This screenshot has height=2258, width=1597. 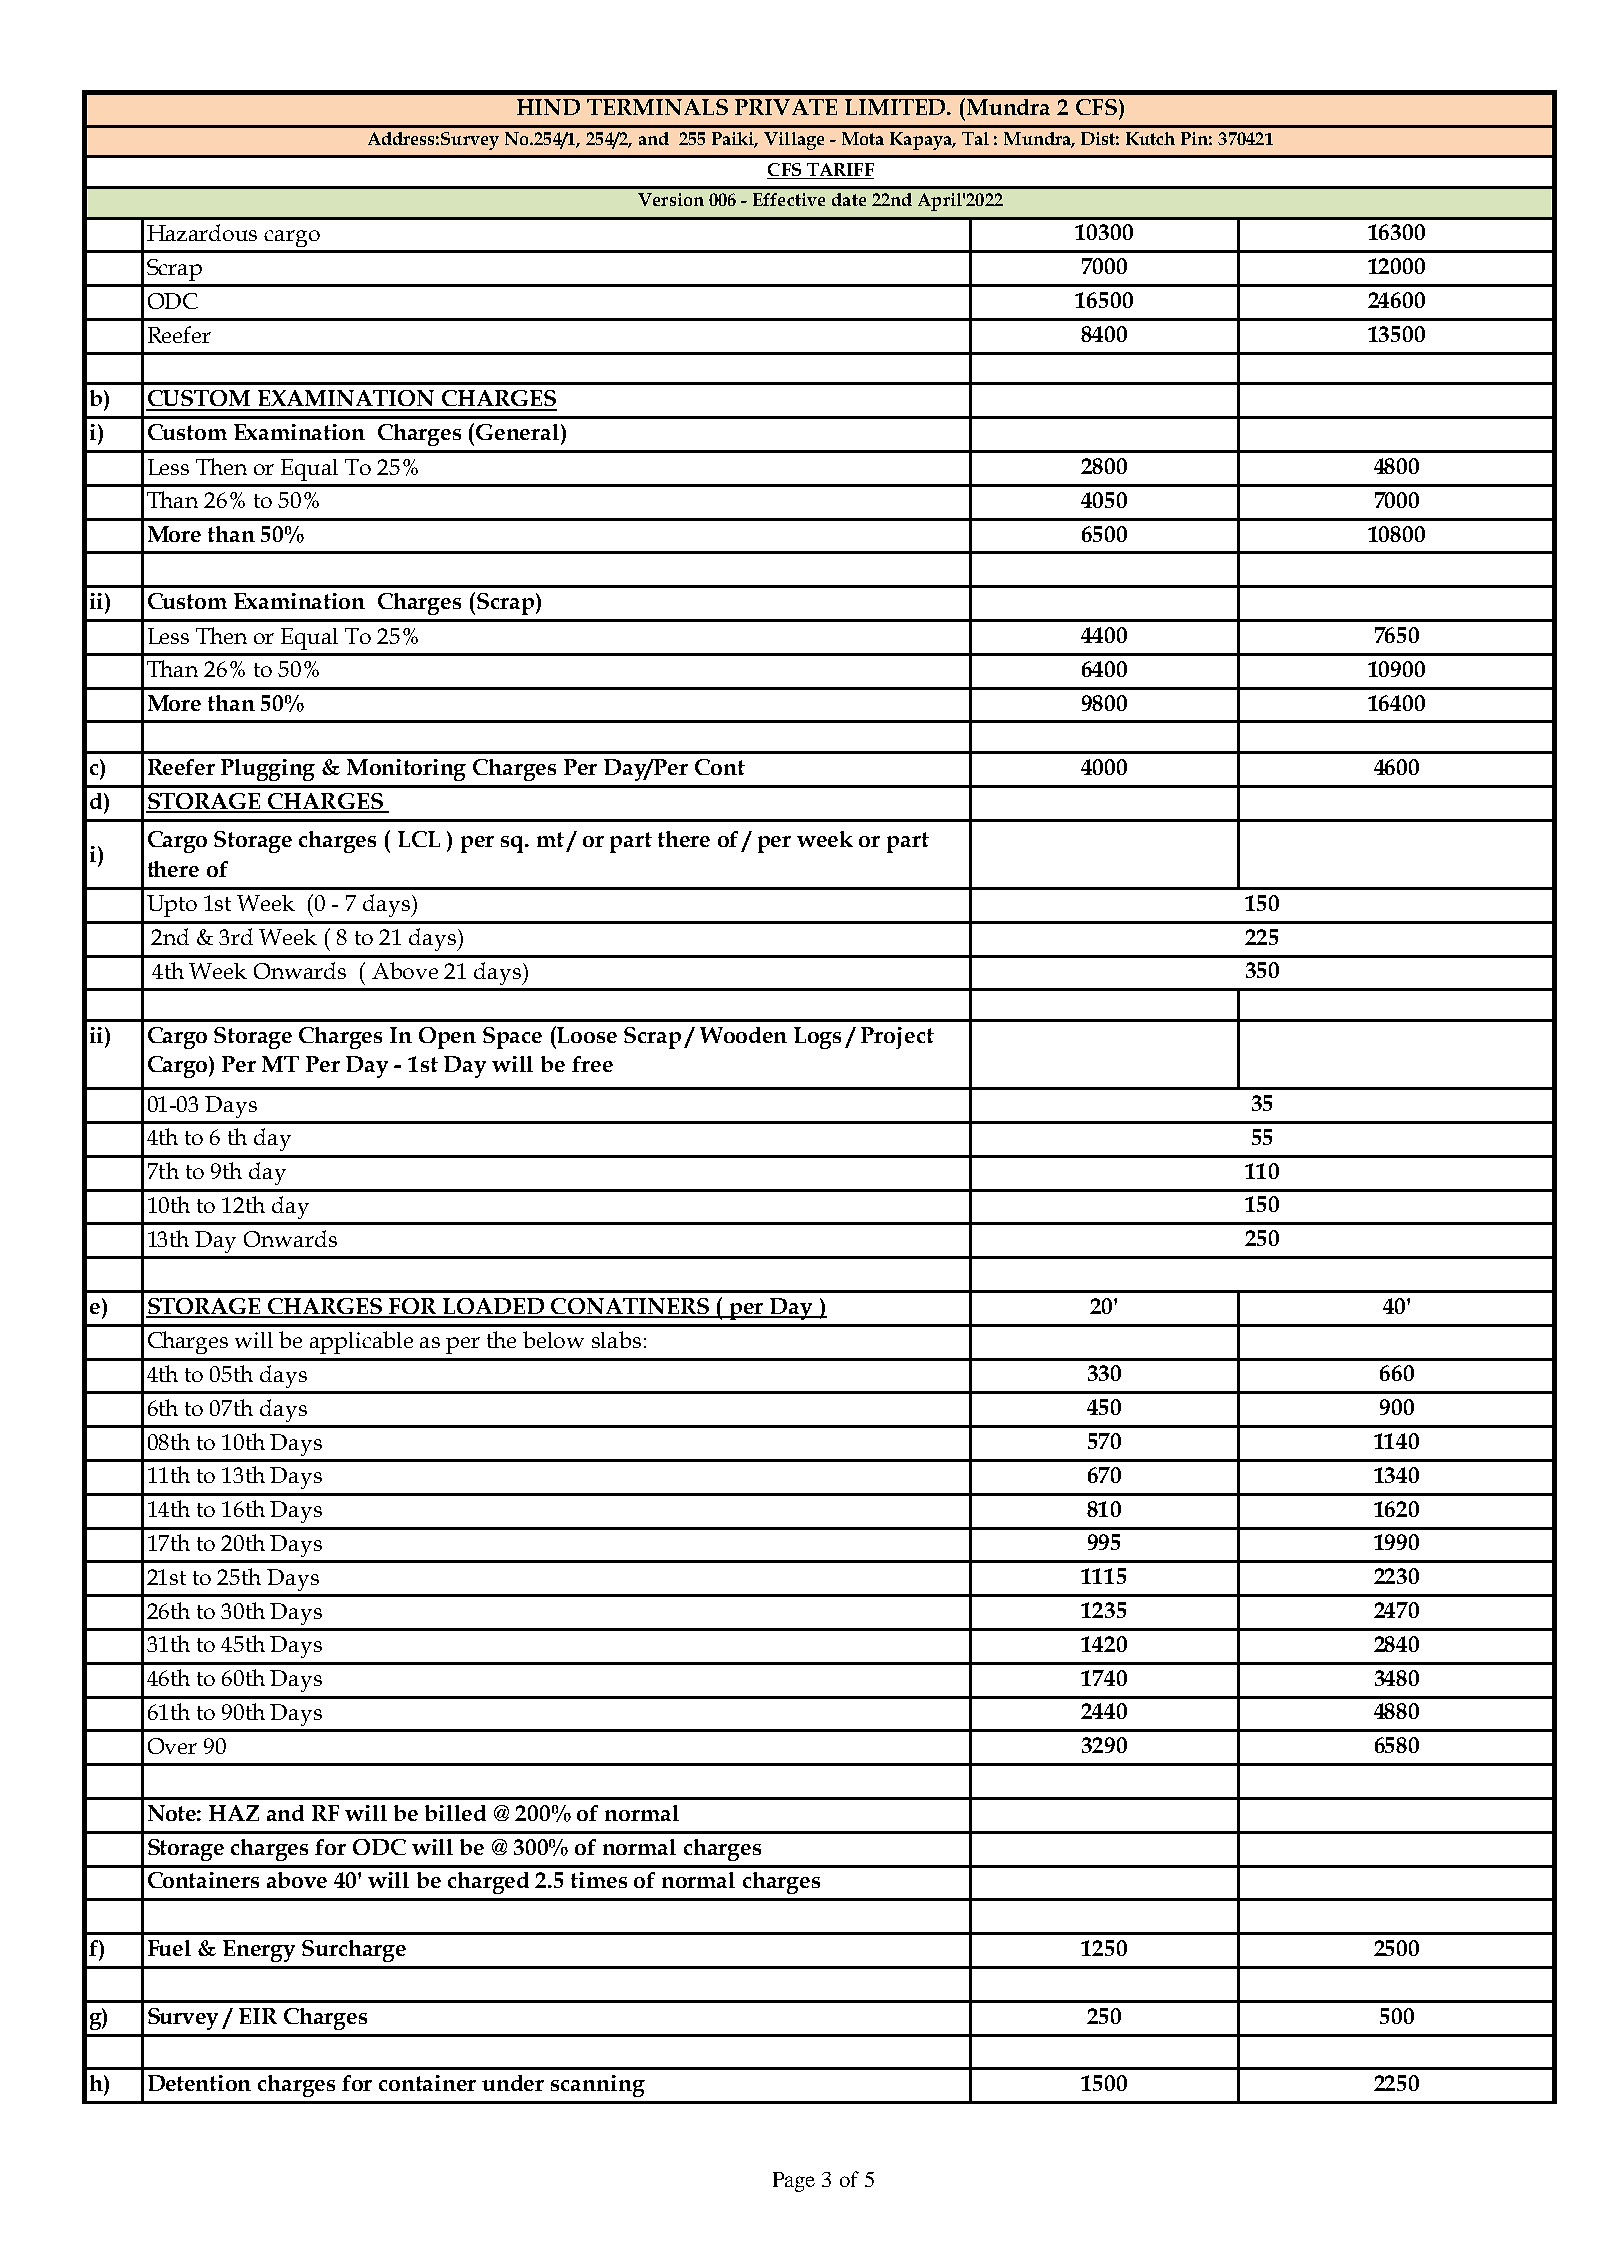 What do you see at coordinates (202, 232) in the screenshot?
I see `Hazardous` at bounding box center [202, 232].
